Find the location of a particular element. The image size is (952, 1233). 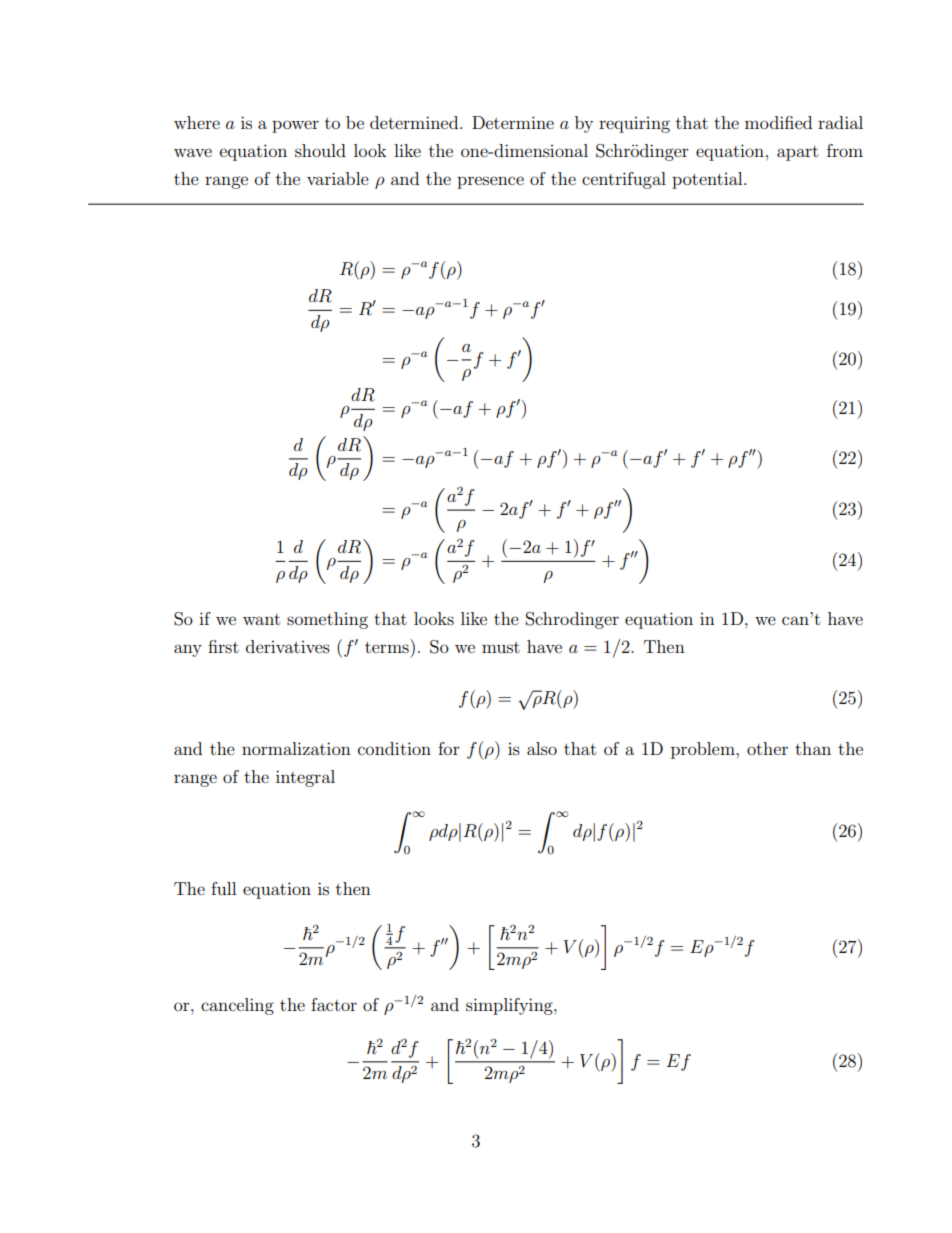

must is located at coordinates (501, 647).
